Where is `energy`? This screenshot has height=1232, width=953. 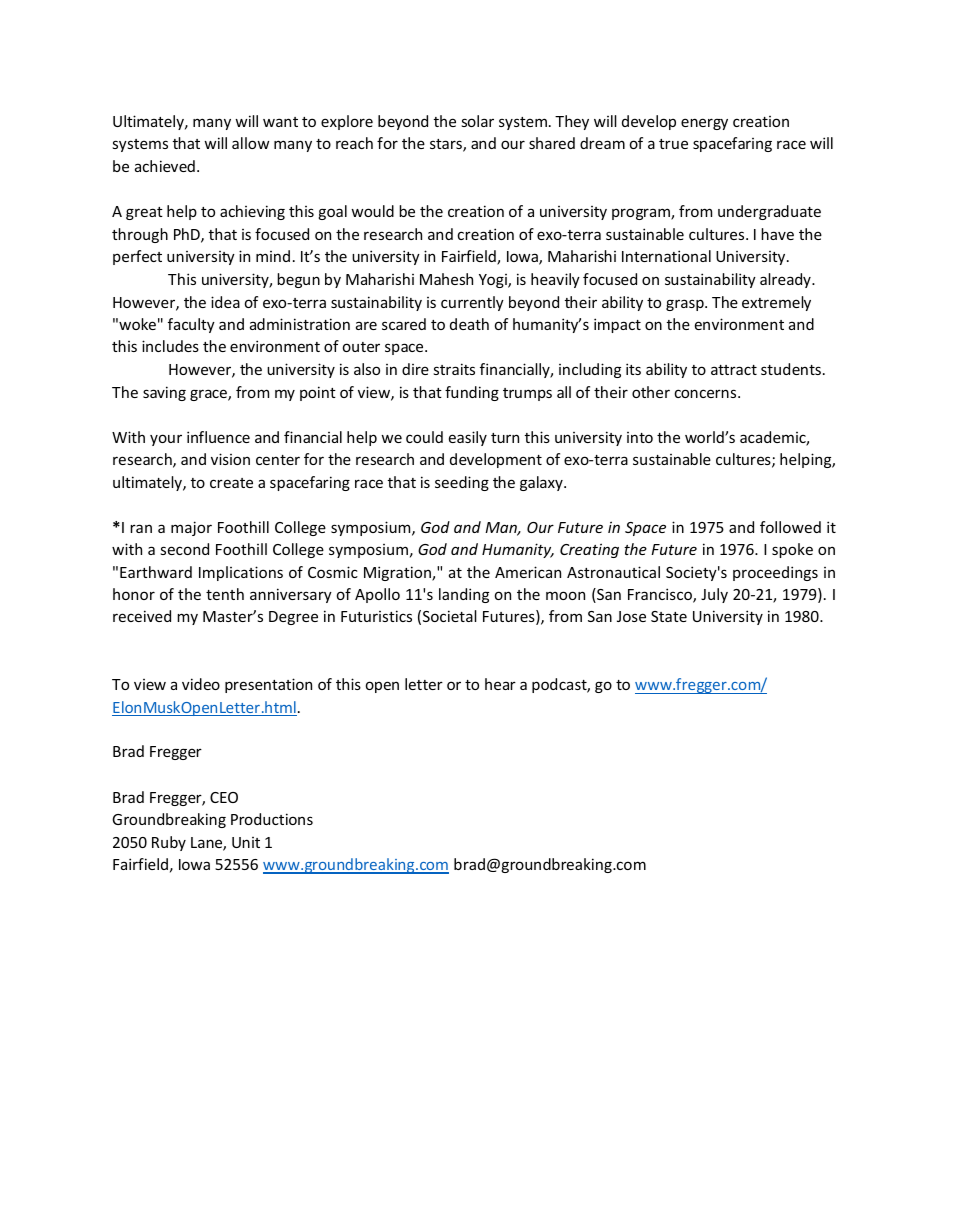
energy is located at coordinates (704, 124).
